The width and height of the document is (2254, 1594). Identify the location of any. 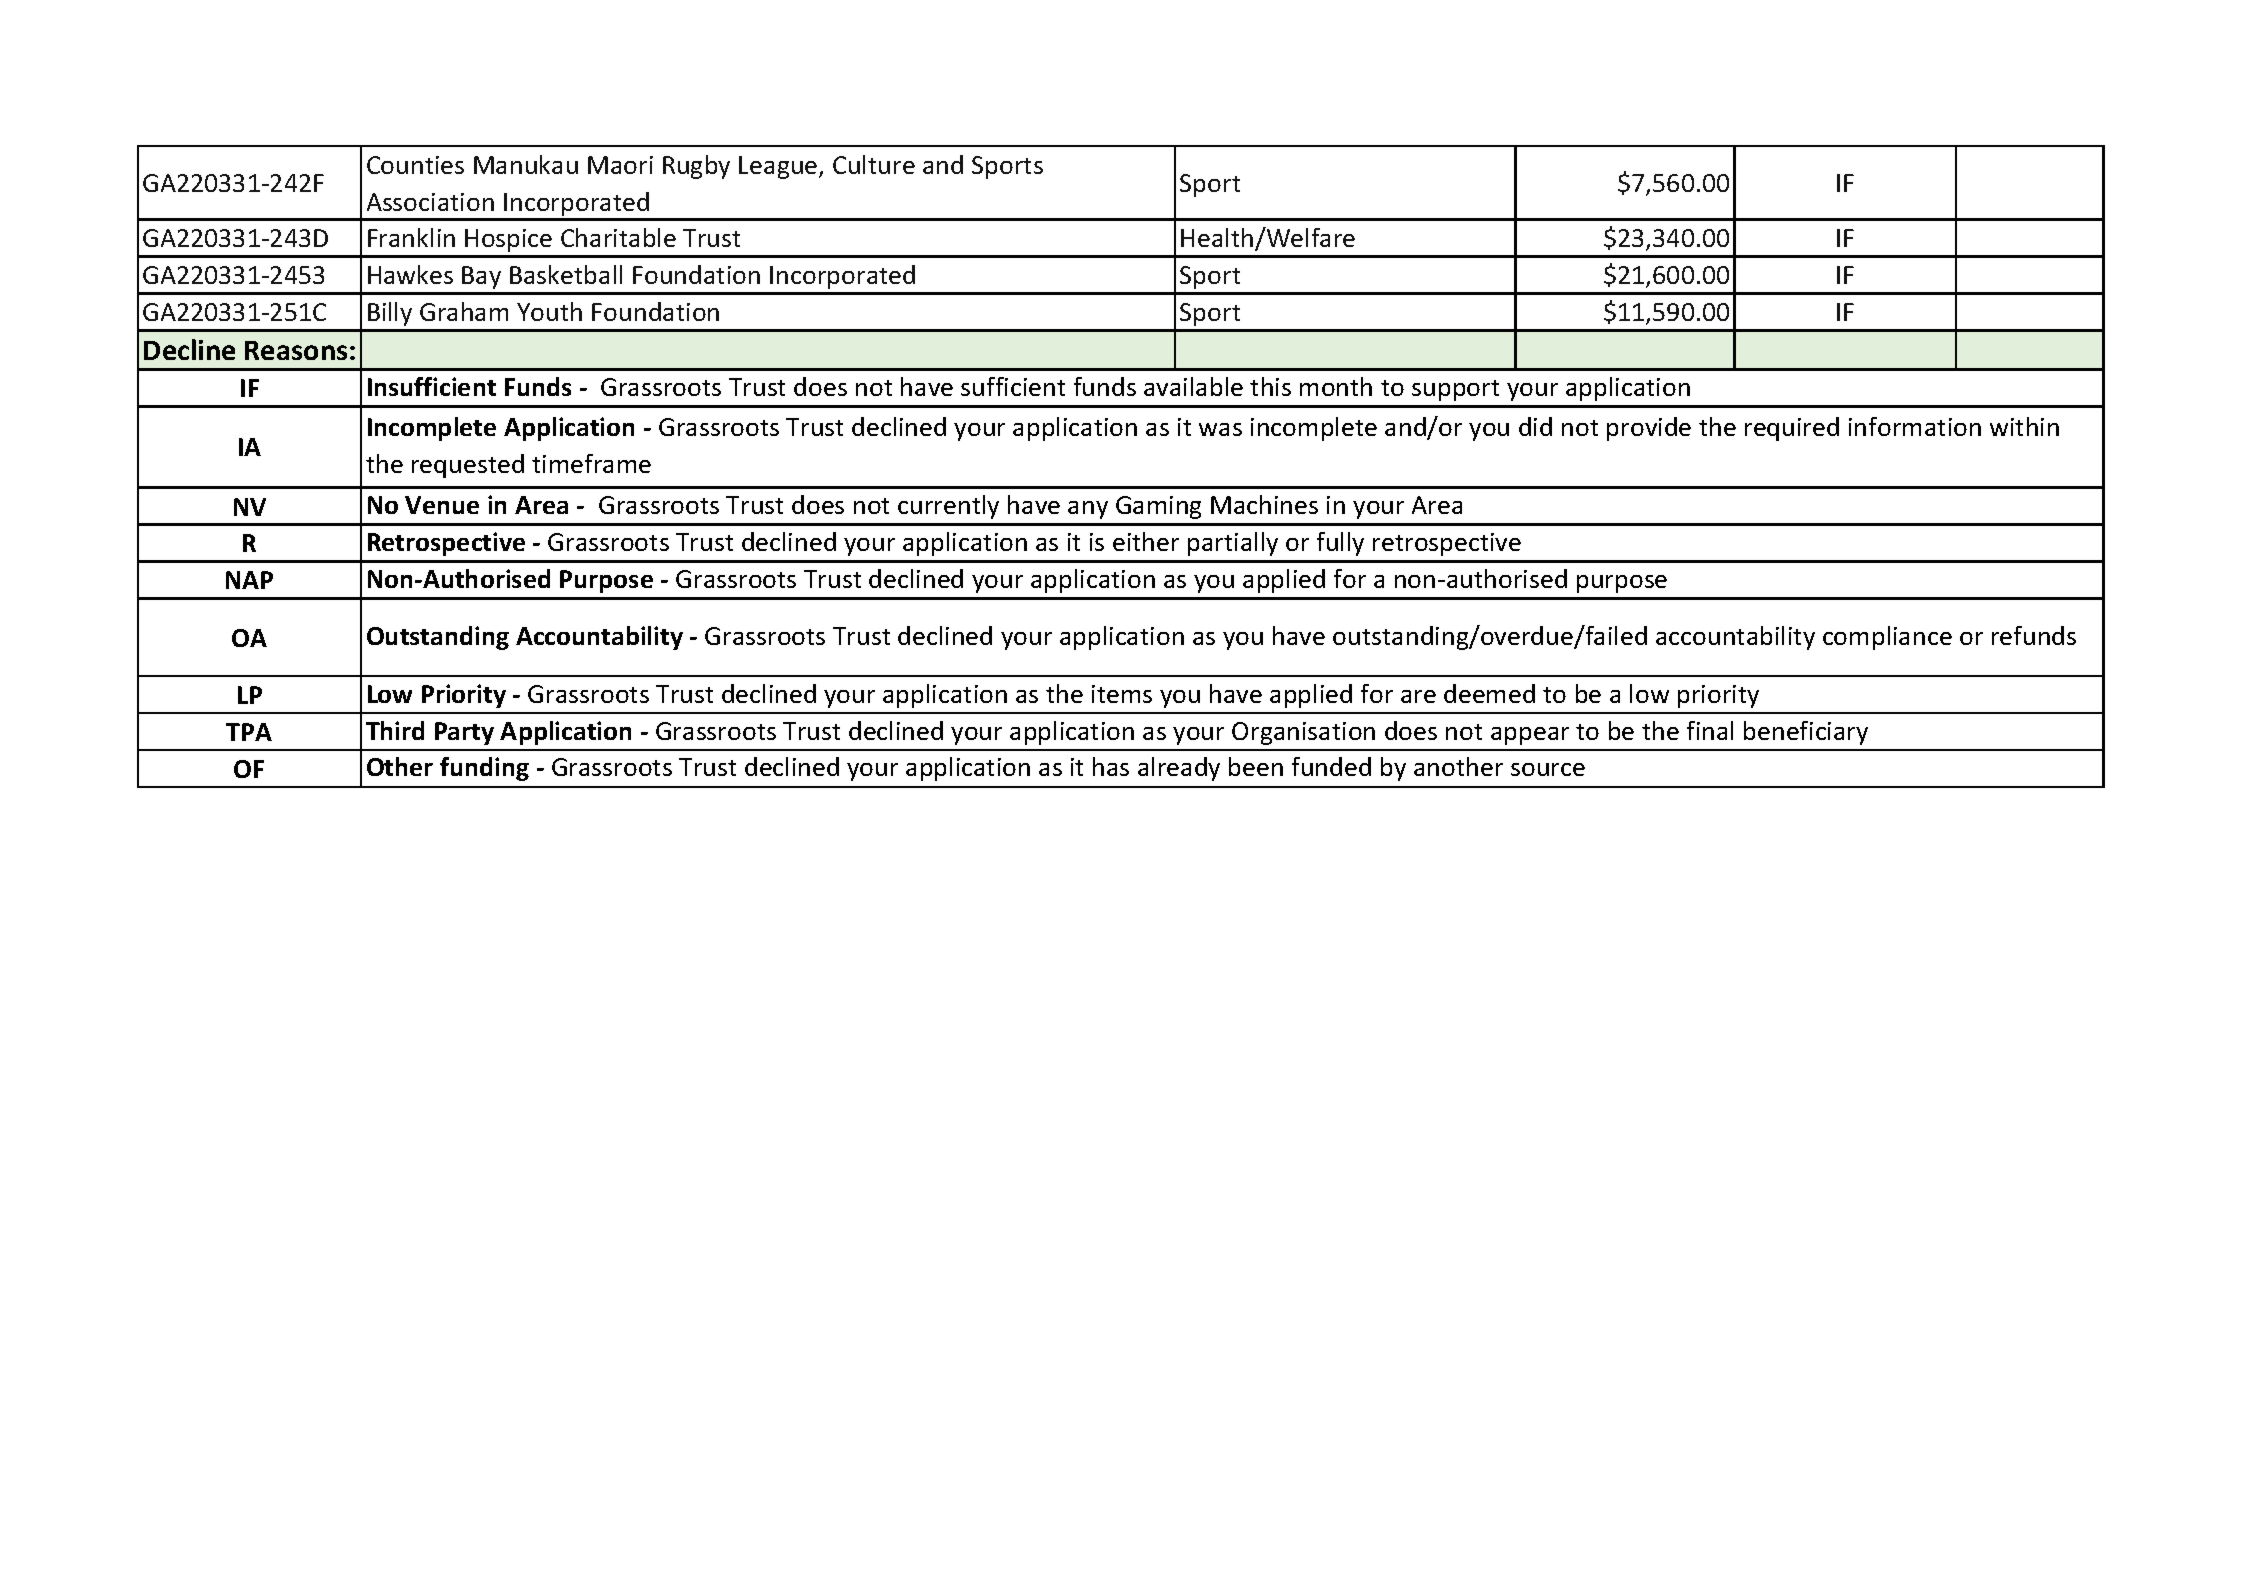
(1088, 510).
